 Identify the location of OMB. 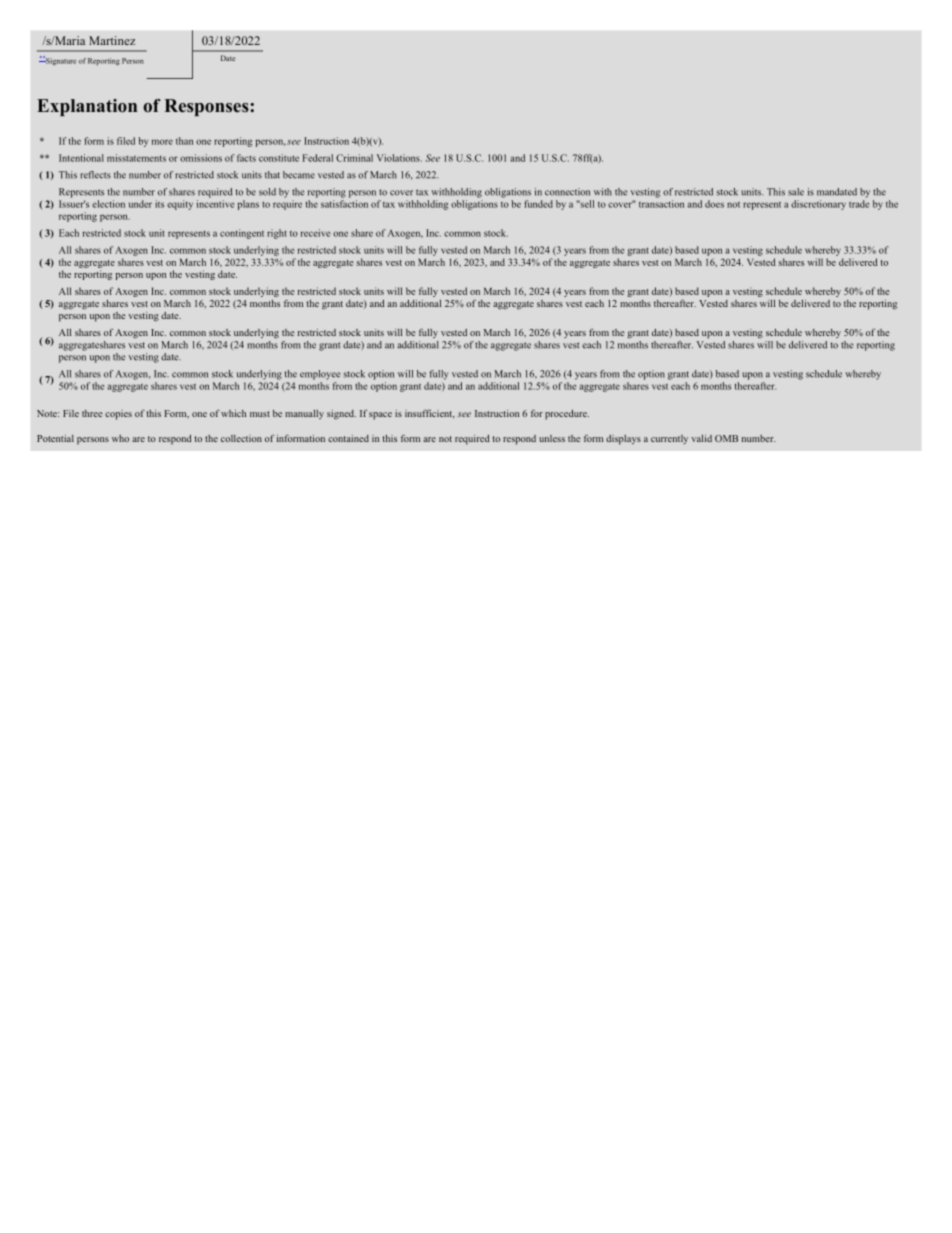
(726, 438).
